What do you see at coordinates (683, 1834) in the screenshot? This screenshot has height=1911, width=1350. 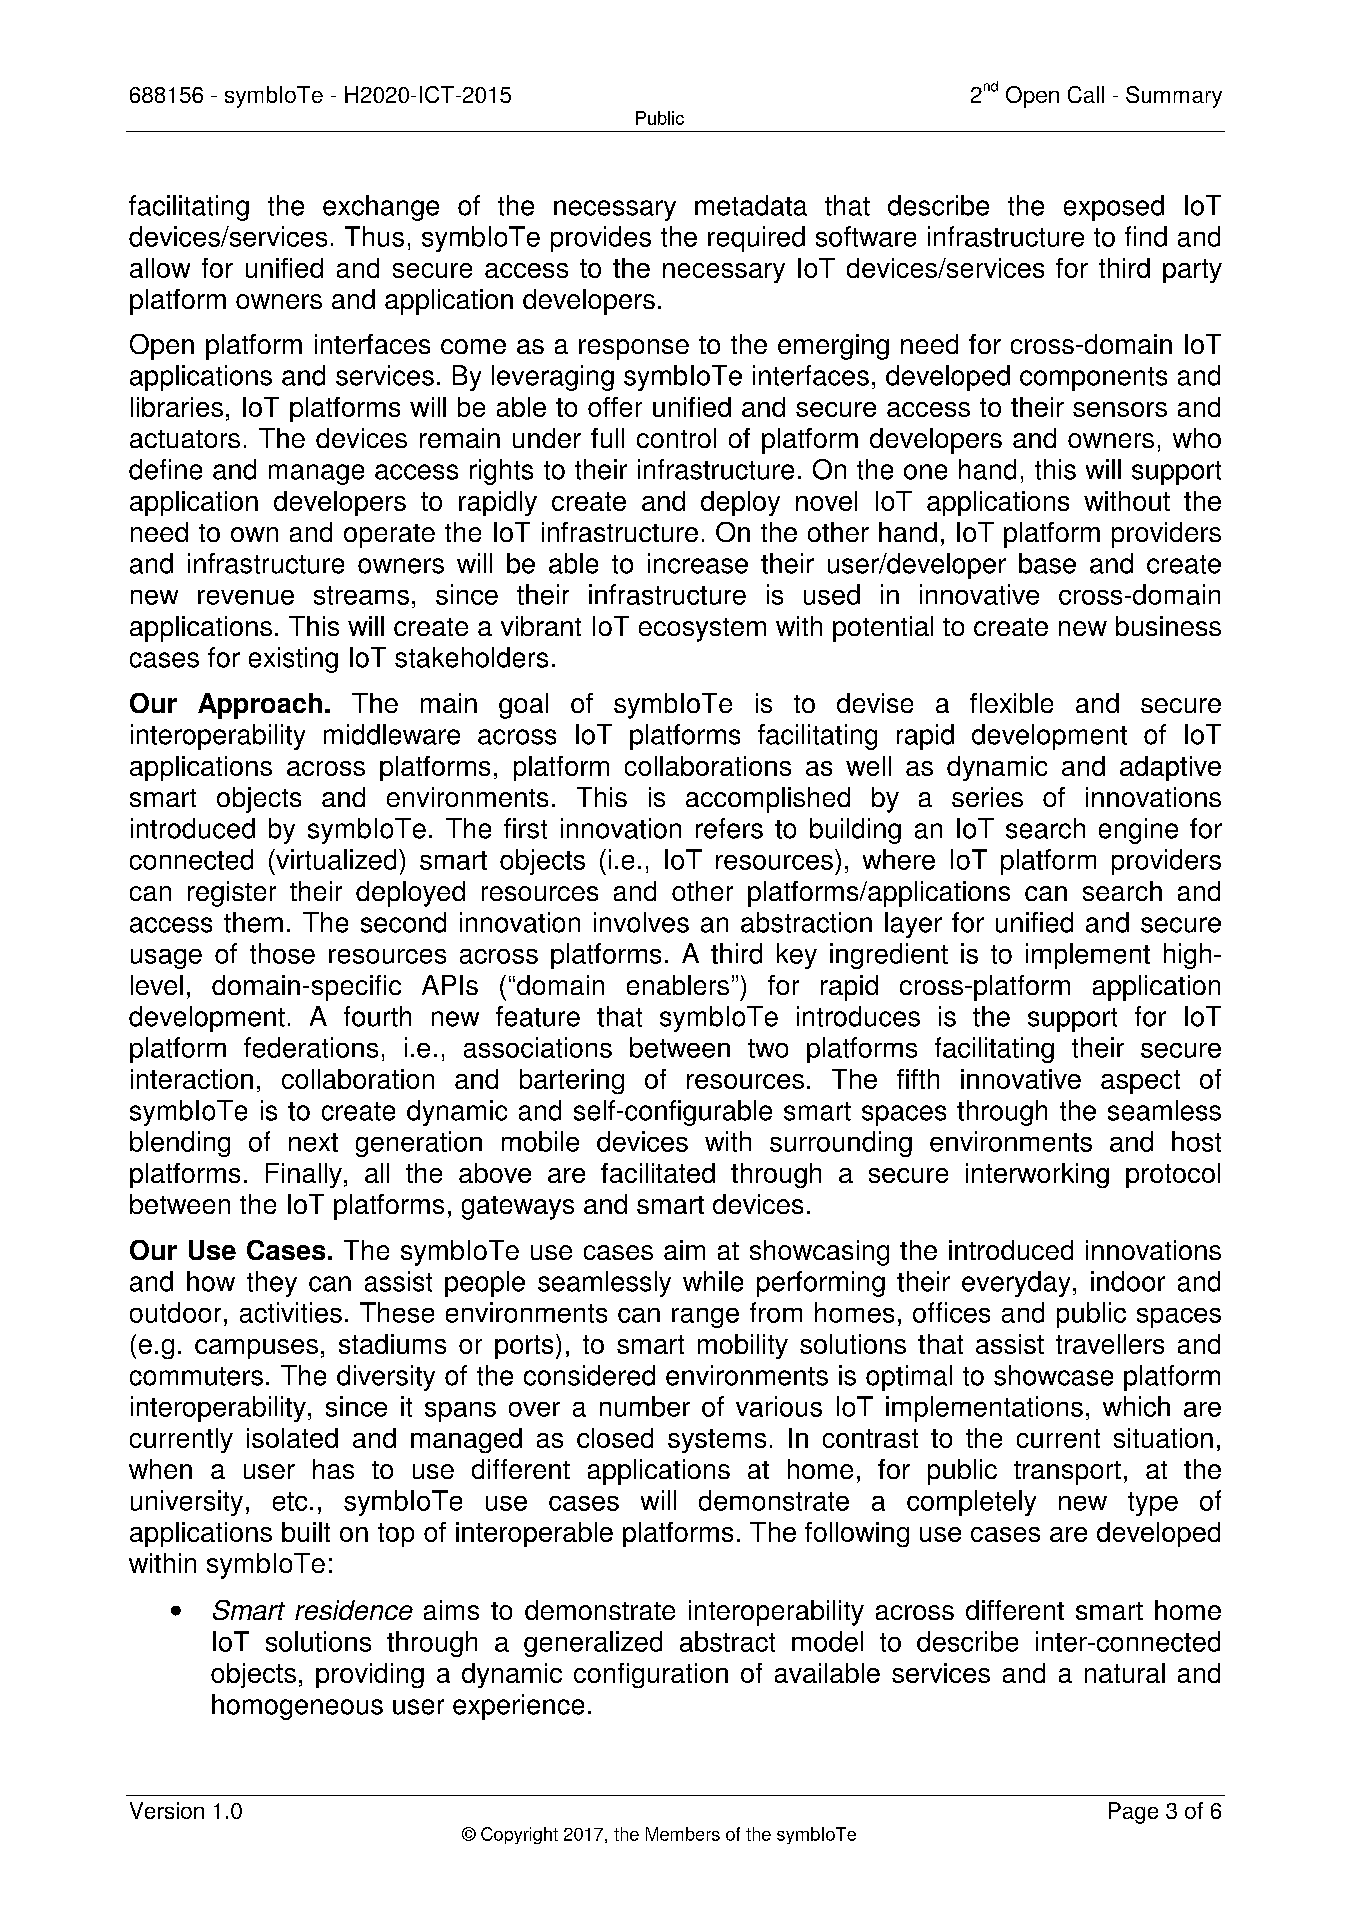 I see `Members` at bounding box center [683, 1834].
